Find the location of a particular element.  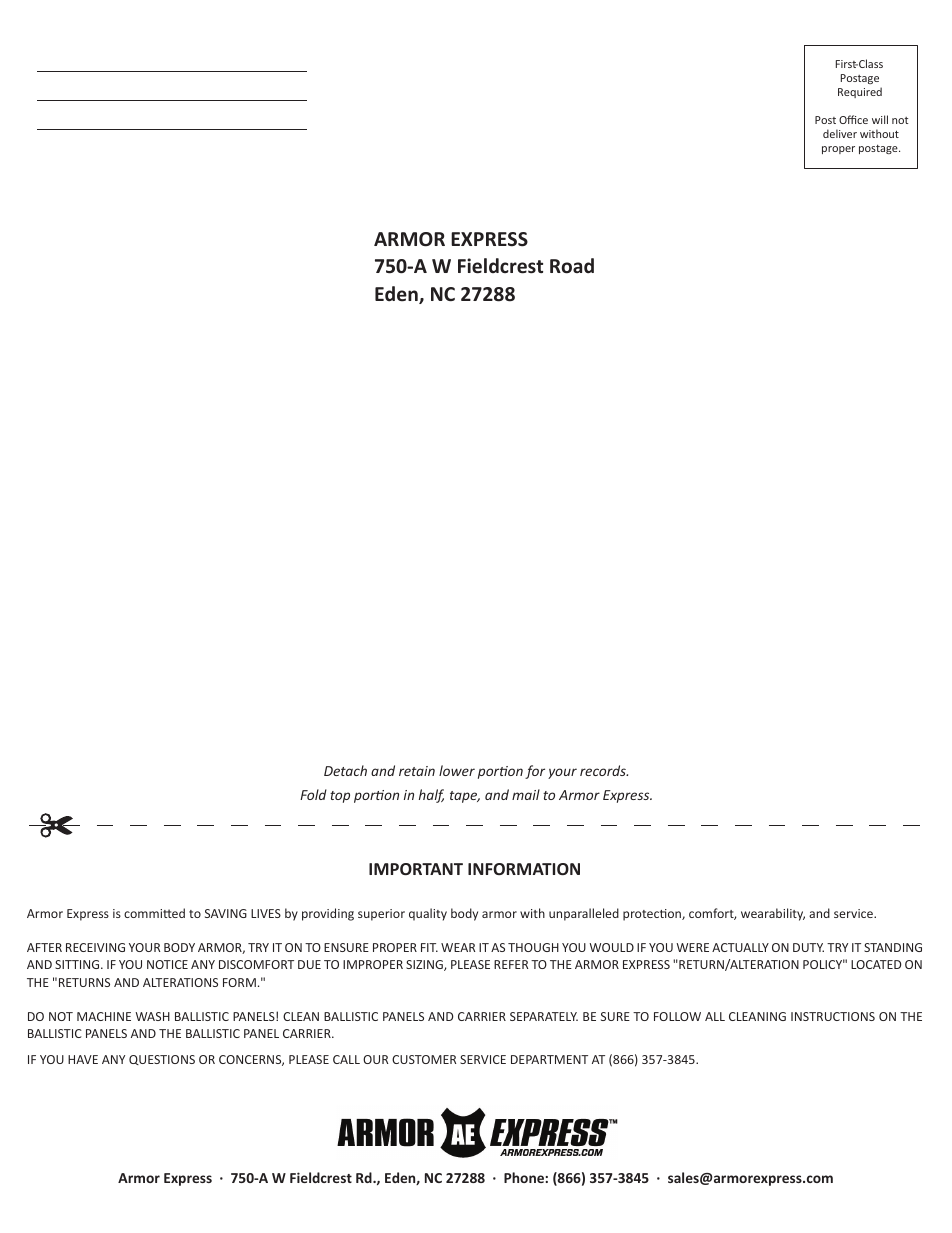

will is located at coordinates (880, 119).
